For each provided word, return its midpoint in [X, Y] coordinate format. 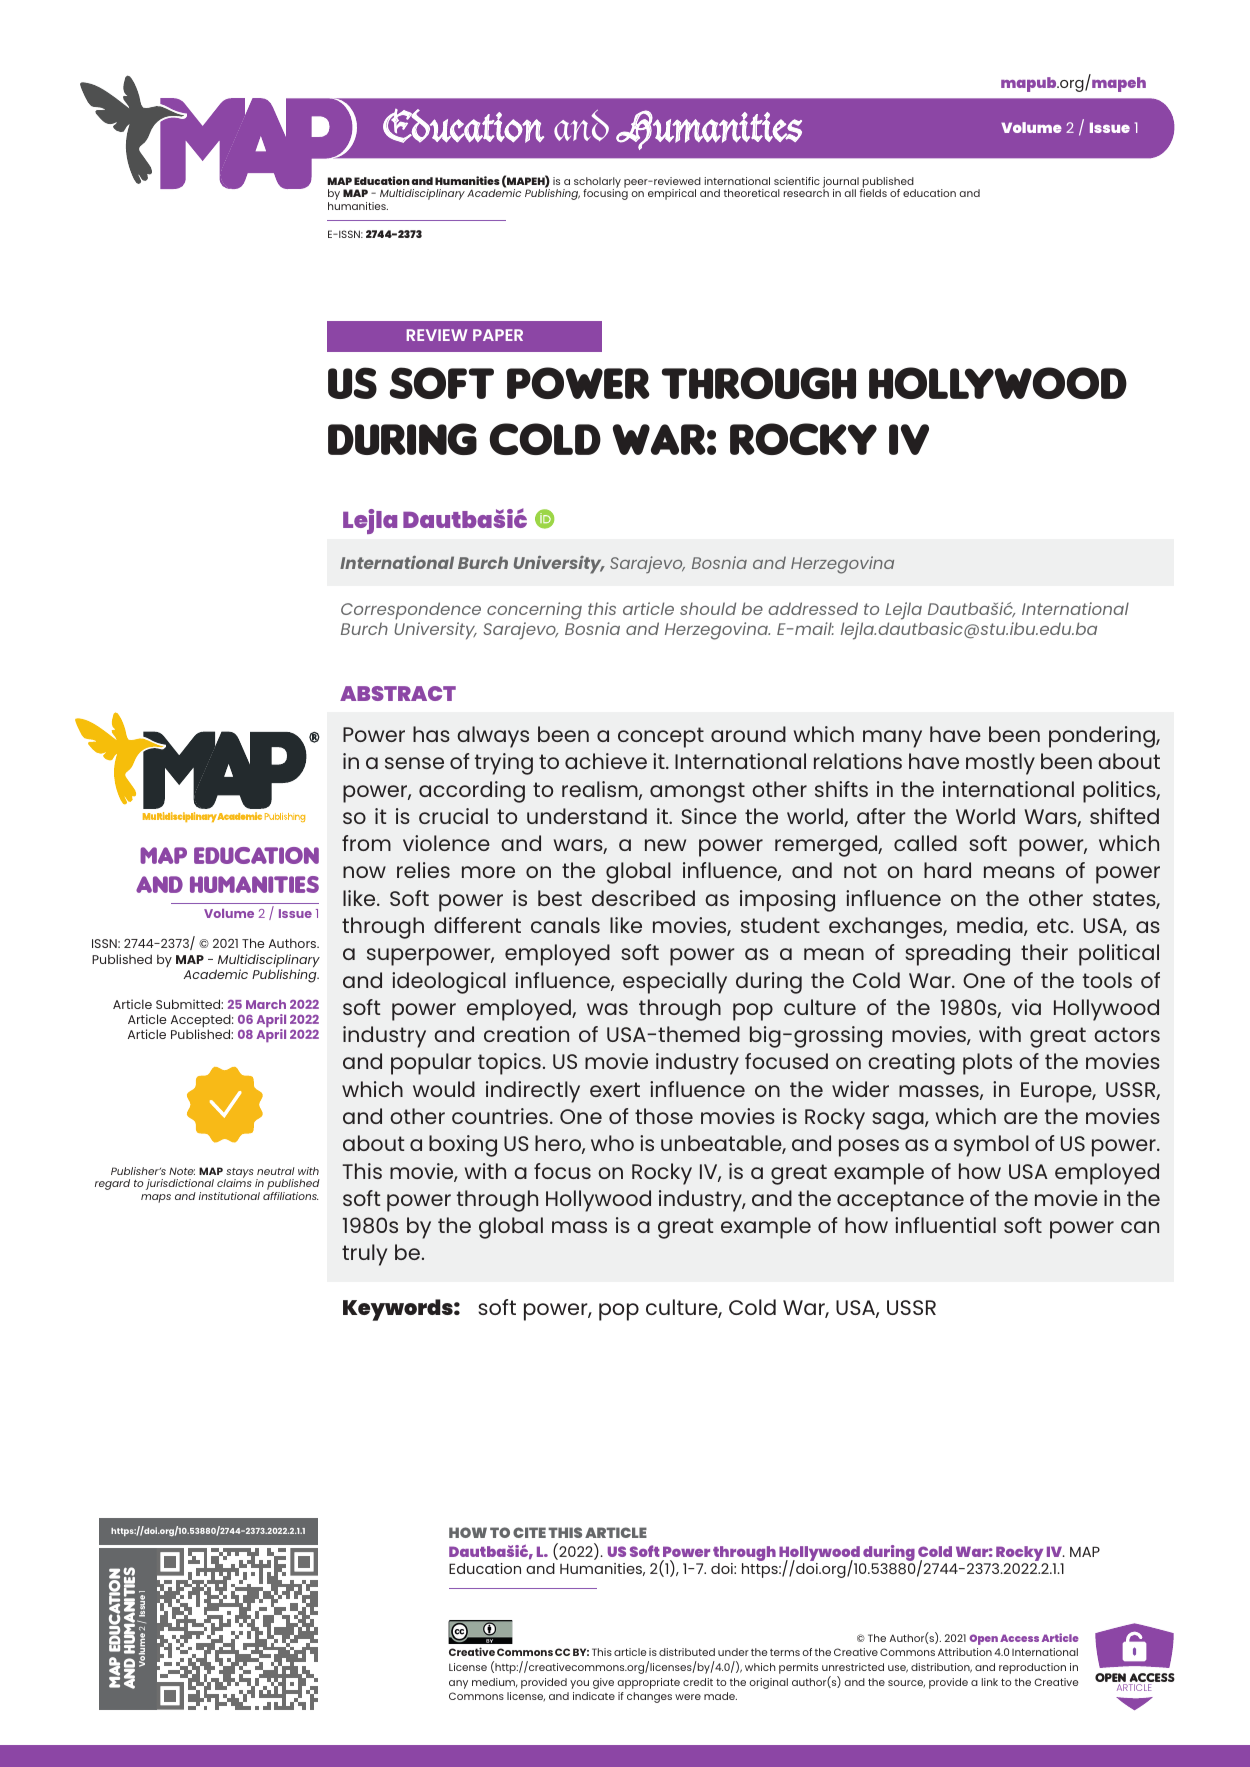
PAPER [498, 335]
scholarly [597, 183]
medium [494, 1683]
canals [565, 925]
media [991, 926]
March [266, 1004]
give [603, 1683]
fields [873, 192]
